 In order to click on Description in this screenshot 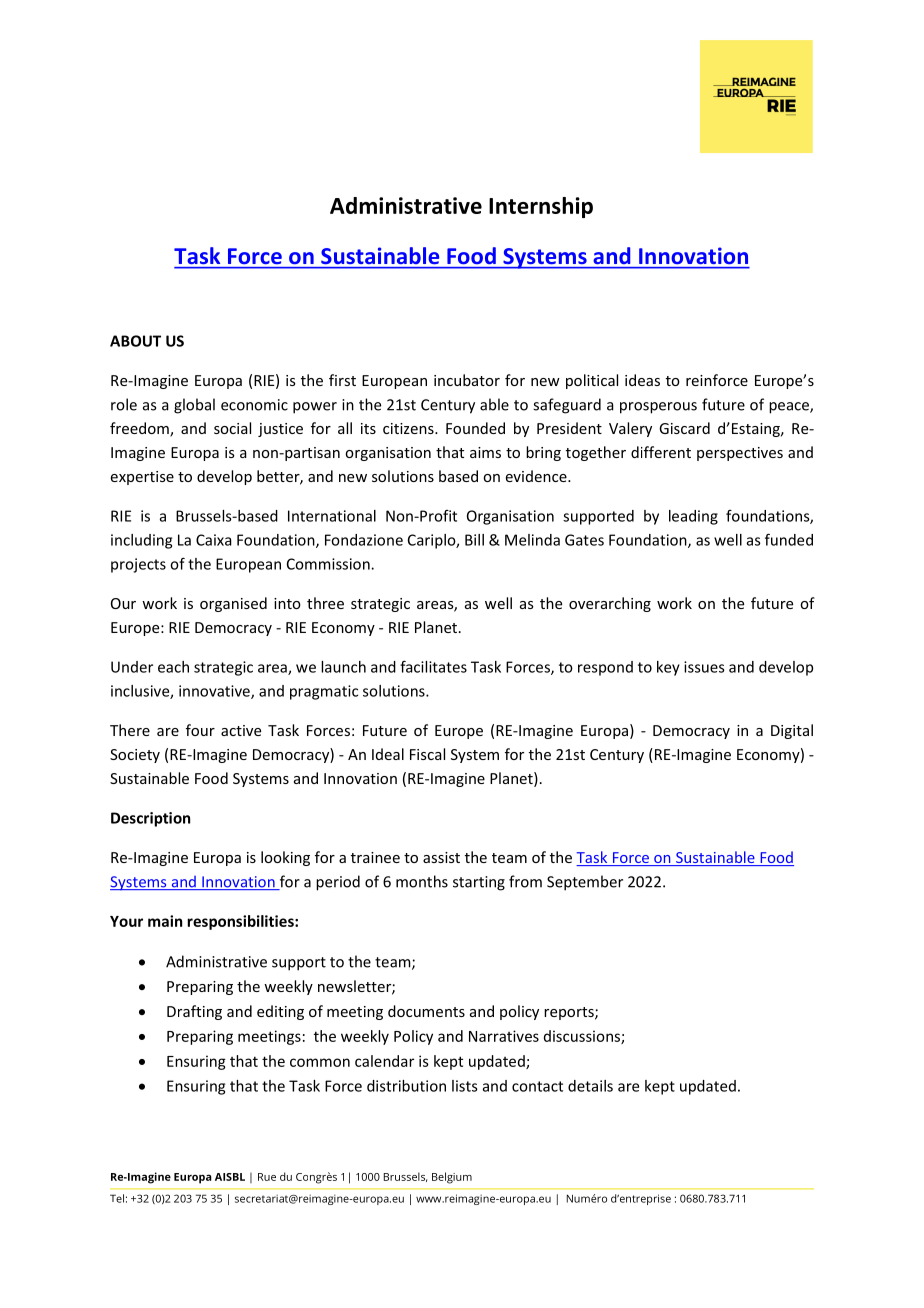, I will do `click(150, 819)`.
